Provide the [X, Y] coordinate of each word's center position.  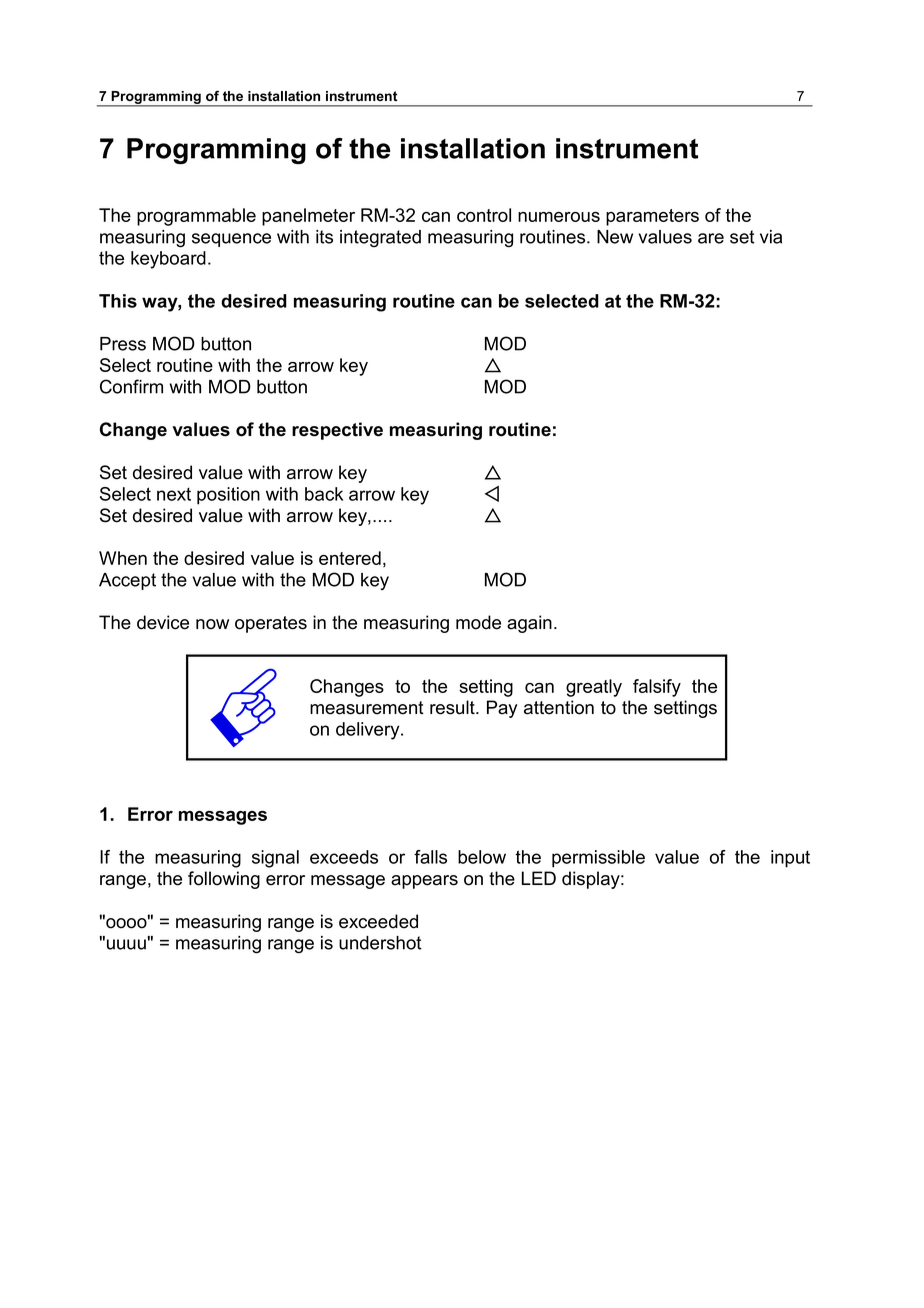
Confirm [131, 386]
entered [350, 558]
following [224, 880]
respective [337, 431]
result [453, 707]
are [711, 238]
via [771, 237]
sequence [231, 240]
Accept [127, 581]
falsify [657, 688]
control [484, 215]
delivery [369, 731]
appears [424, 882]
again [529, 624]
